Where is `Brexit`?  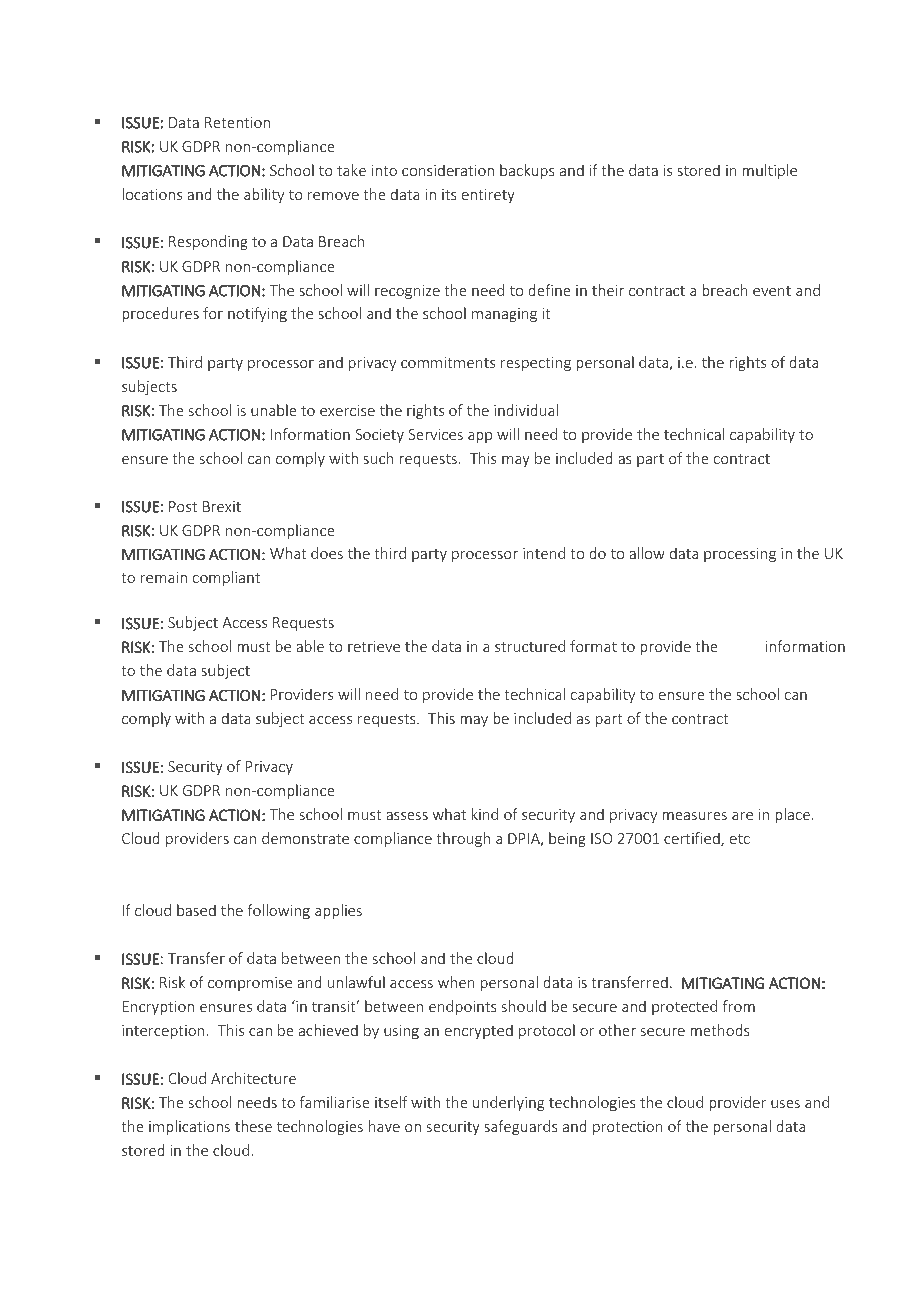
Brexit is located at coordinates (222, 506).
